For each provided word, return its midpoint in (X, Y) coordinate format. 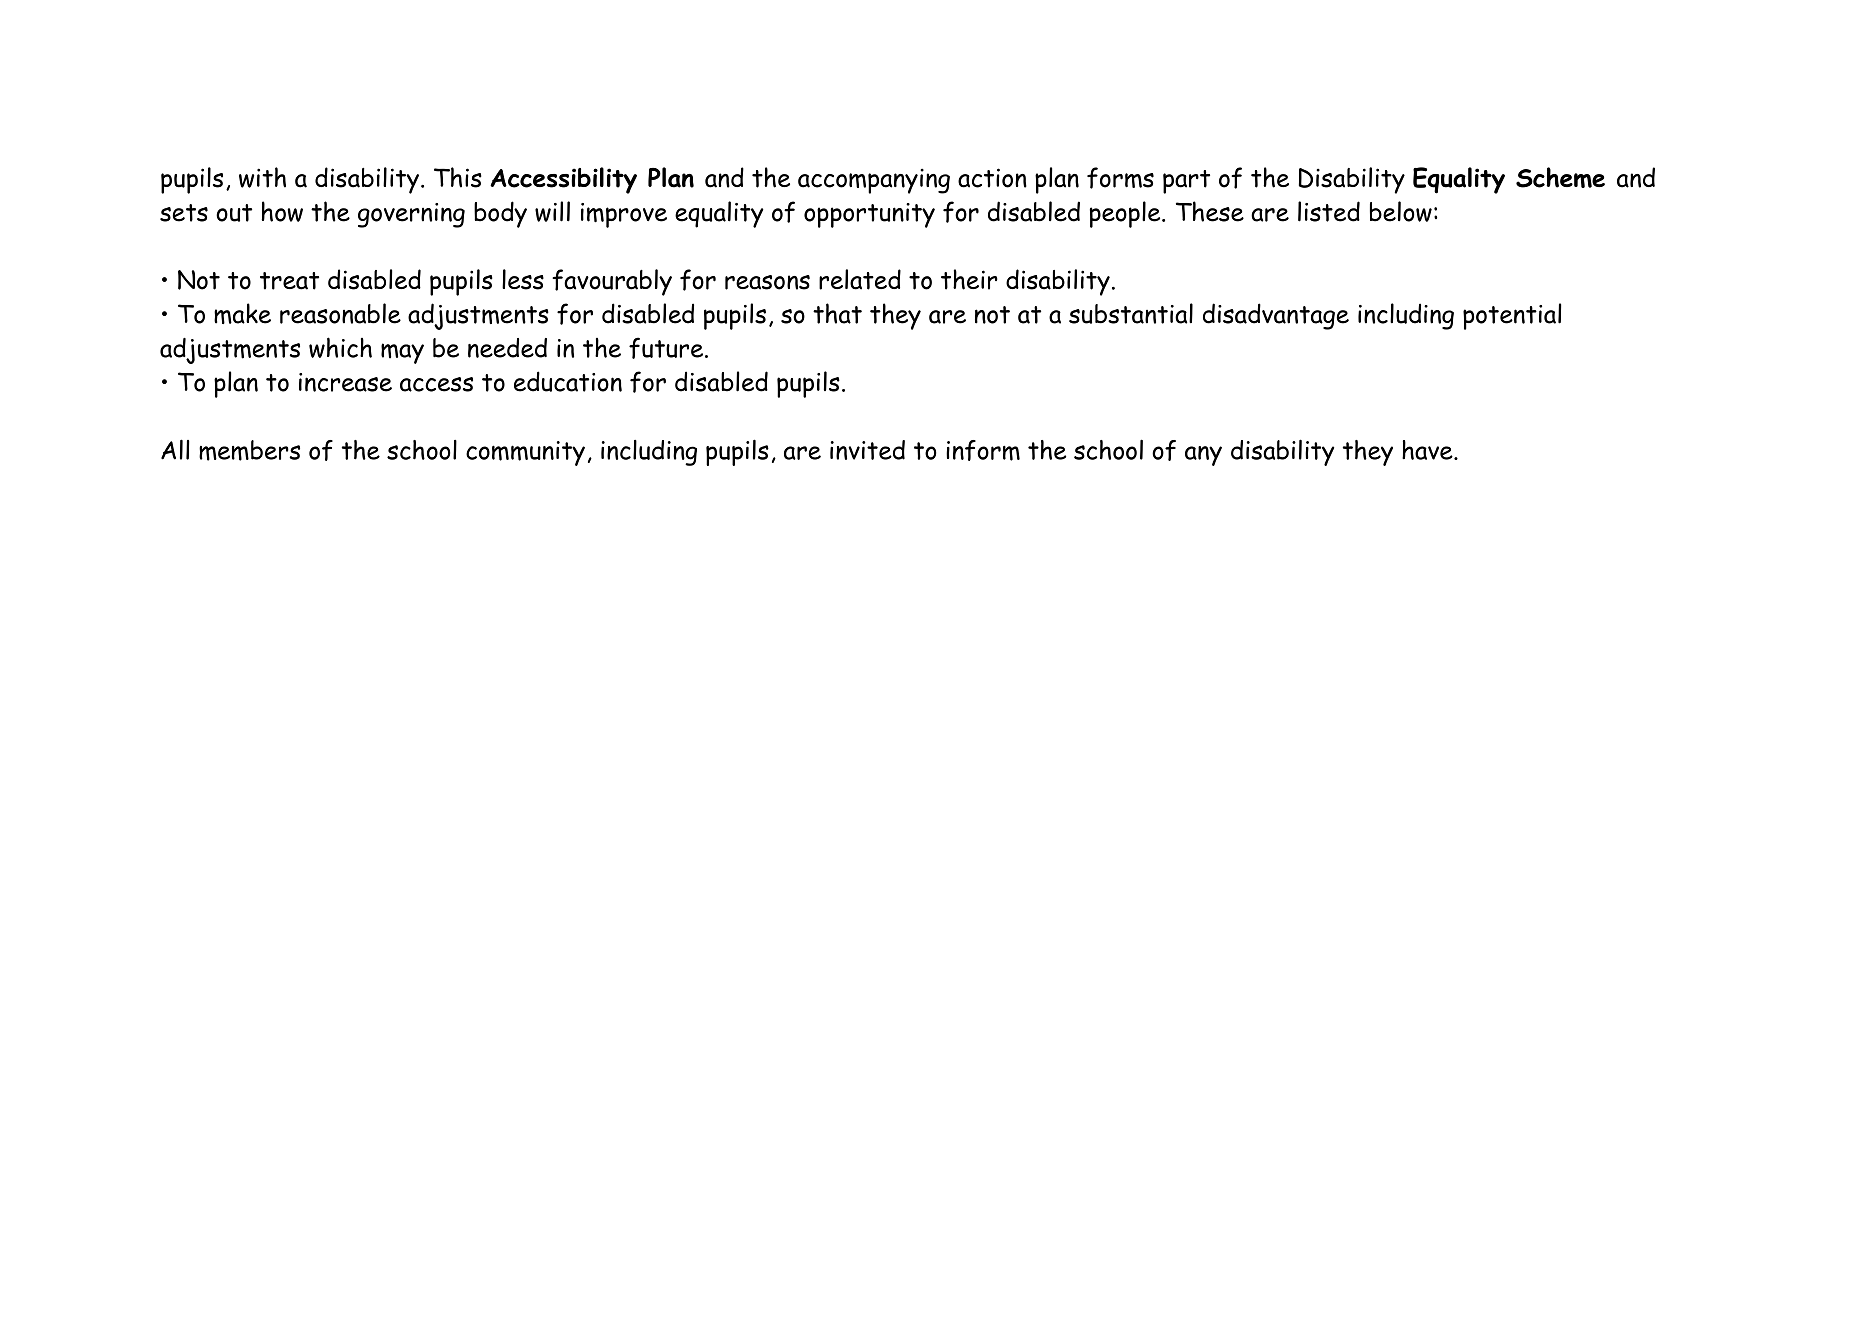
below (1401, 211)
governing (411, 215)
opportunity (869, 215)
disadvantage (1276, 316)
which (340, 347)
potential (1512, 316)
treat (289, 281)
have (1428, 450)
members (249, 450)
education (568, 381)
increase (345, 382)
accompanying (874, 181)
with (262, 177)
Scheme (1560, 177)
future (667, 348)
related (860, 279)
